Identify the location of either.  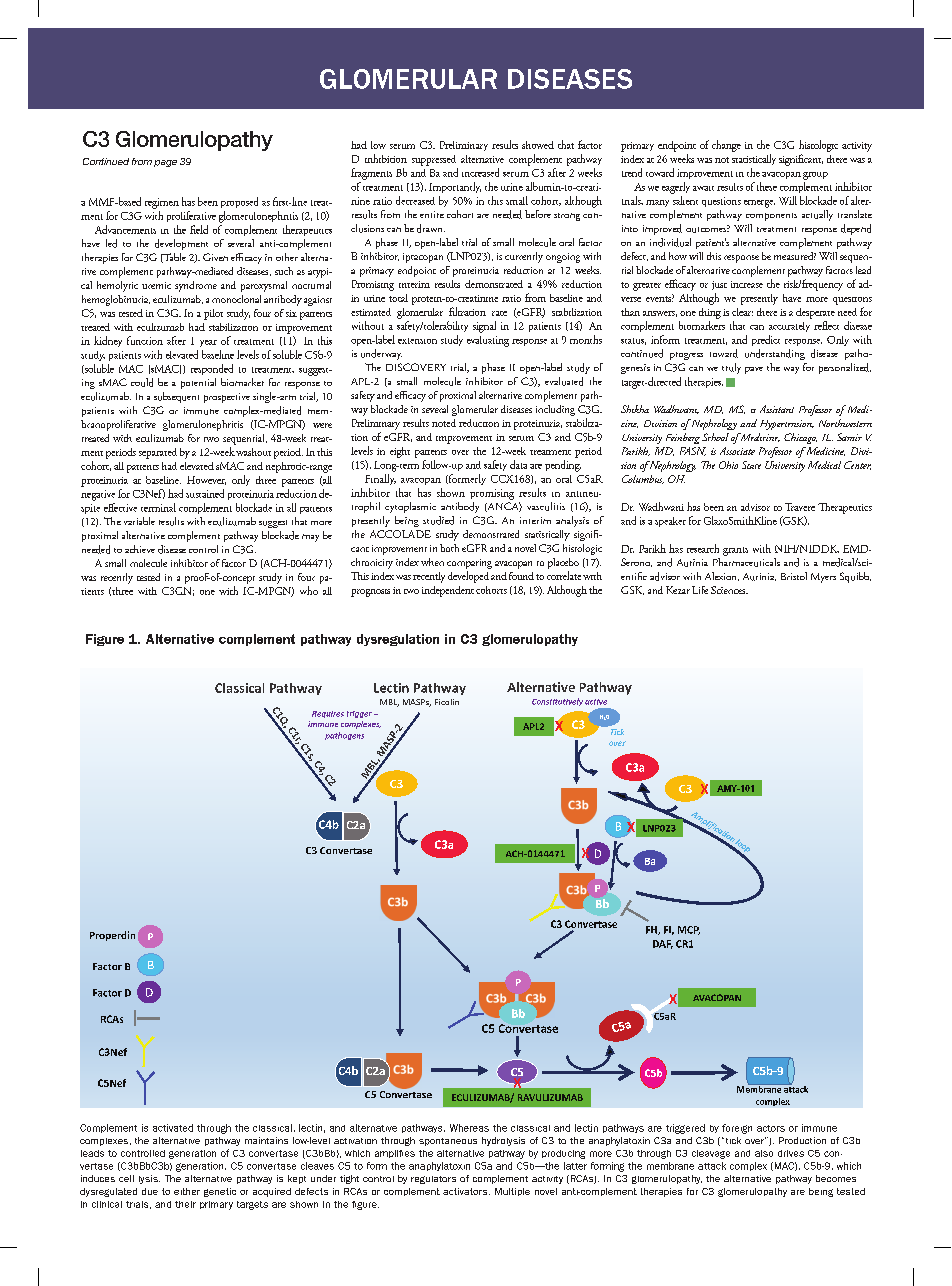
(187, 1191).
